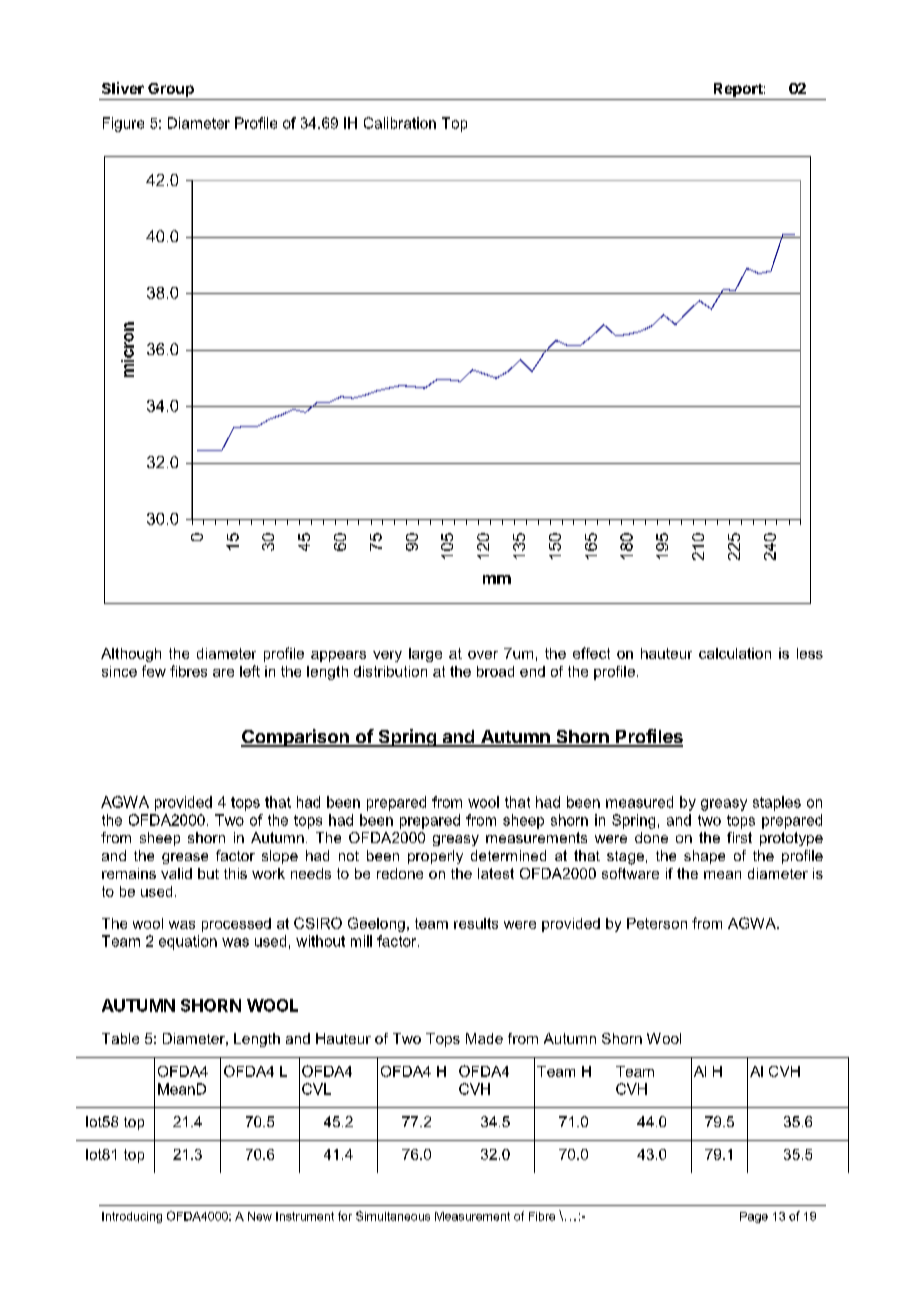  Describe the element at coordinates (393, 1216) in the screenshot. I see `Simultaneous` at that location.
